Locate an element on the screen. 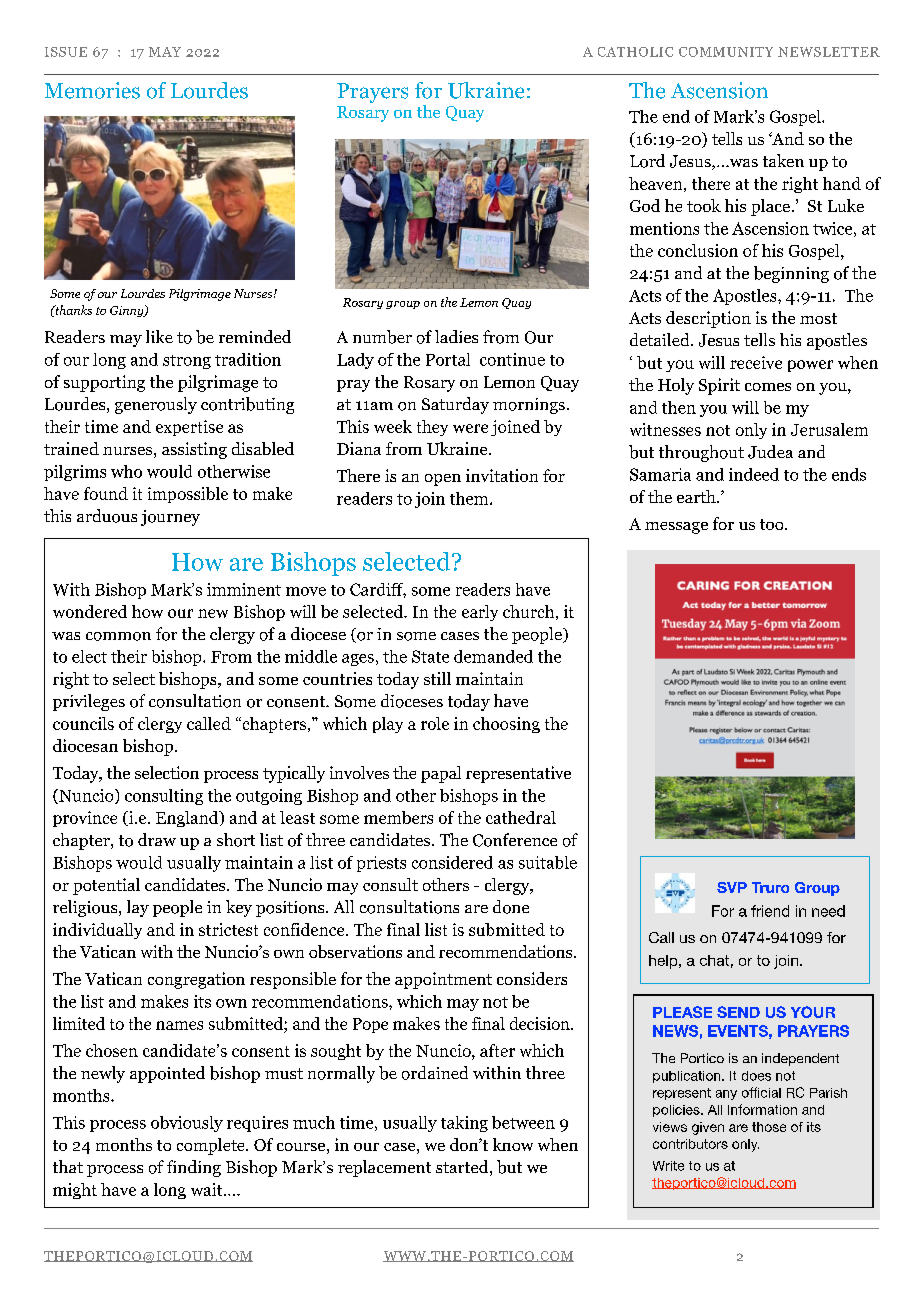  assisting is located at coordinates (194, 450).
